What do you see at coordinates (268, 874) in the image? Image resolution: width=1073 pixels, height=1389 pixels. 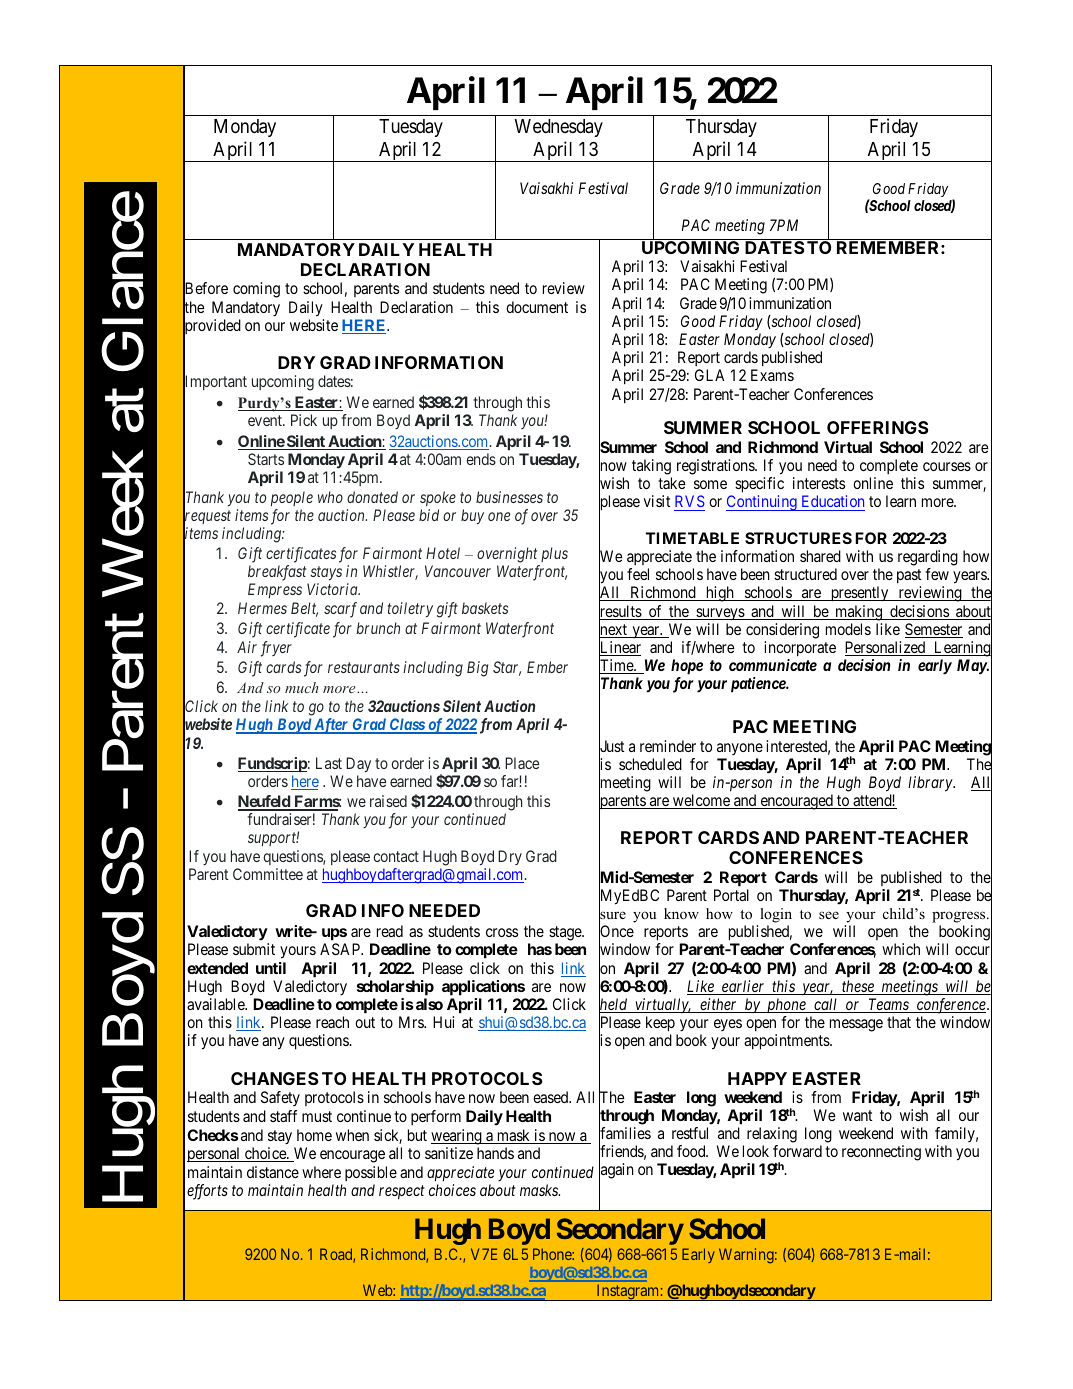 I see `Committee` at bounding box center [268, 874].
